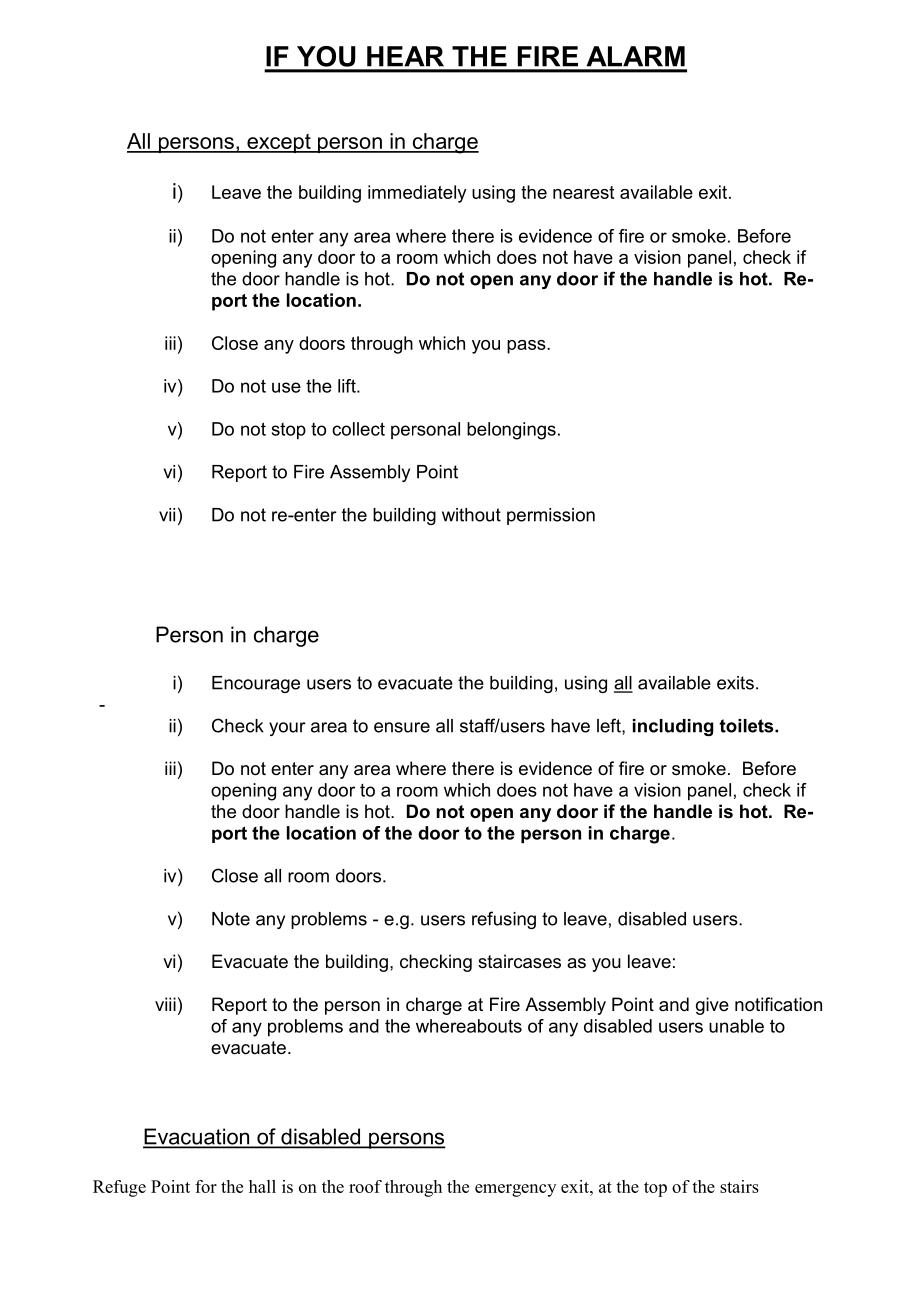  What do you see at coordinates (262, 1186) in the screenshot?
I see `hall` at bounding box center [262, 1186].
